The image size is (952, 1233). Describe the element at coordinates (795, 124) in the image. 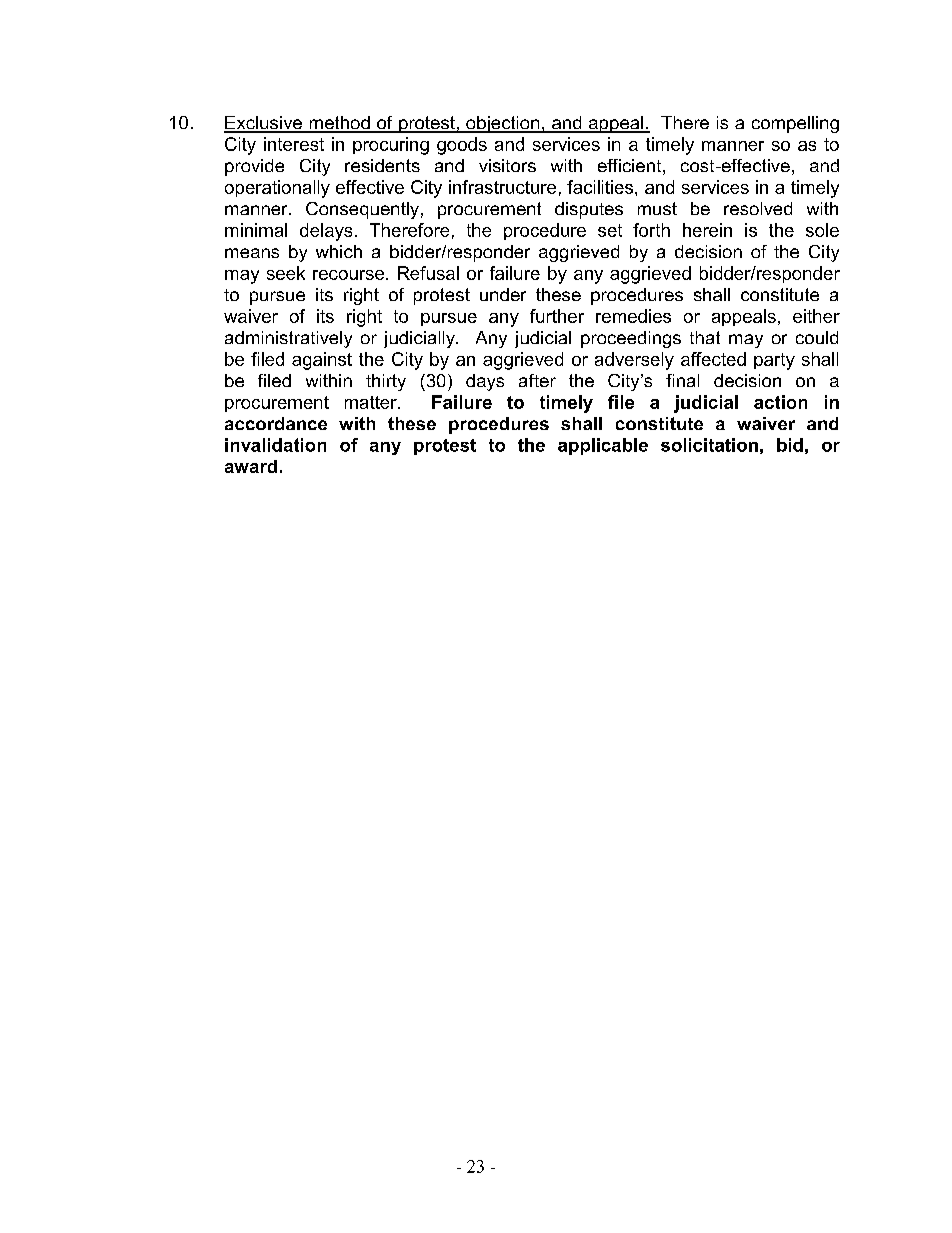

I see `compelling` at that location.
